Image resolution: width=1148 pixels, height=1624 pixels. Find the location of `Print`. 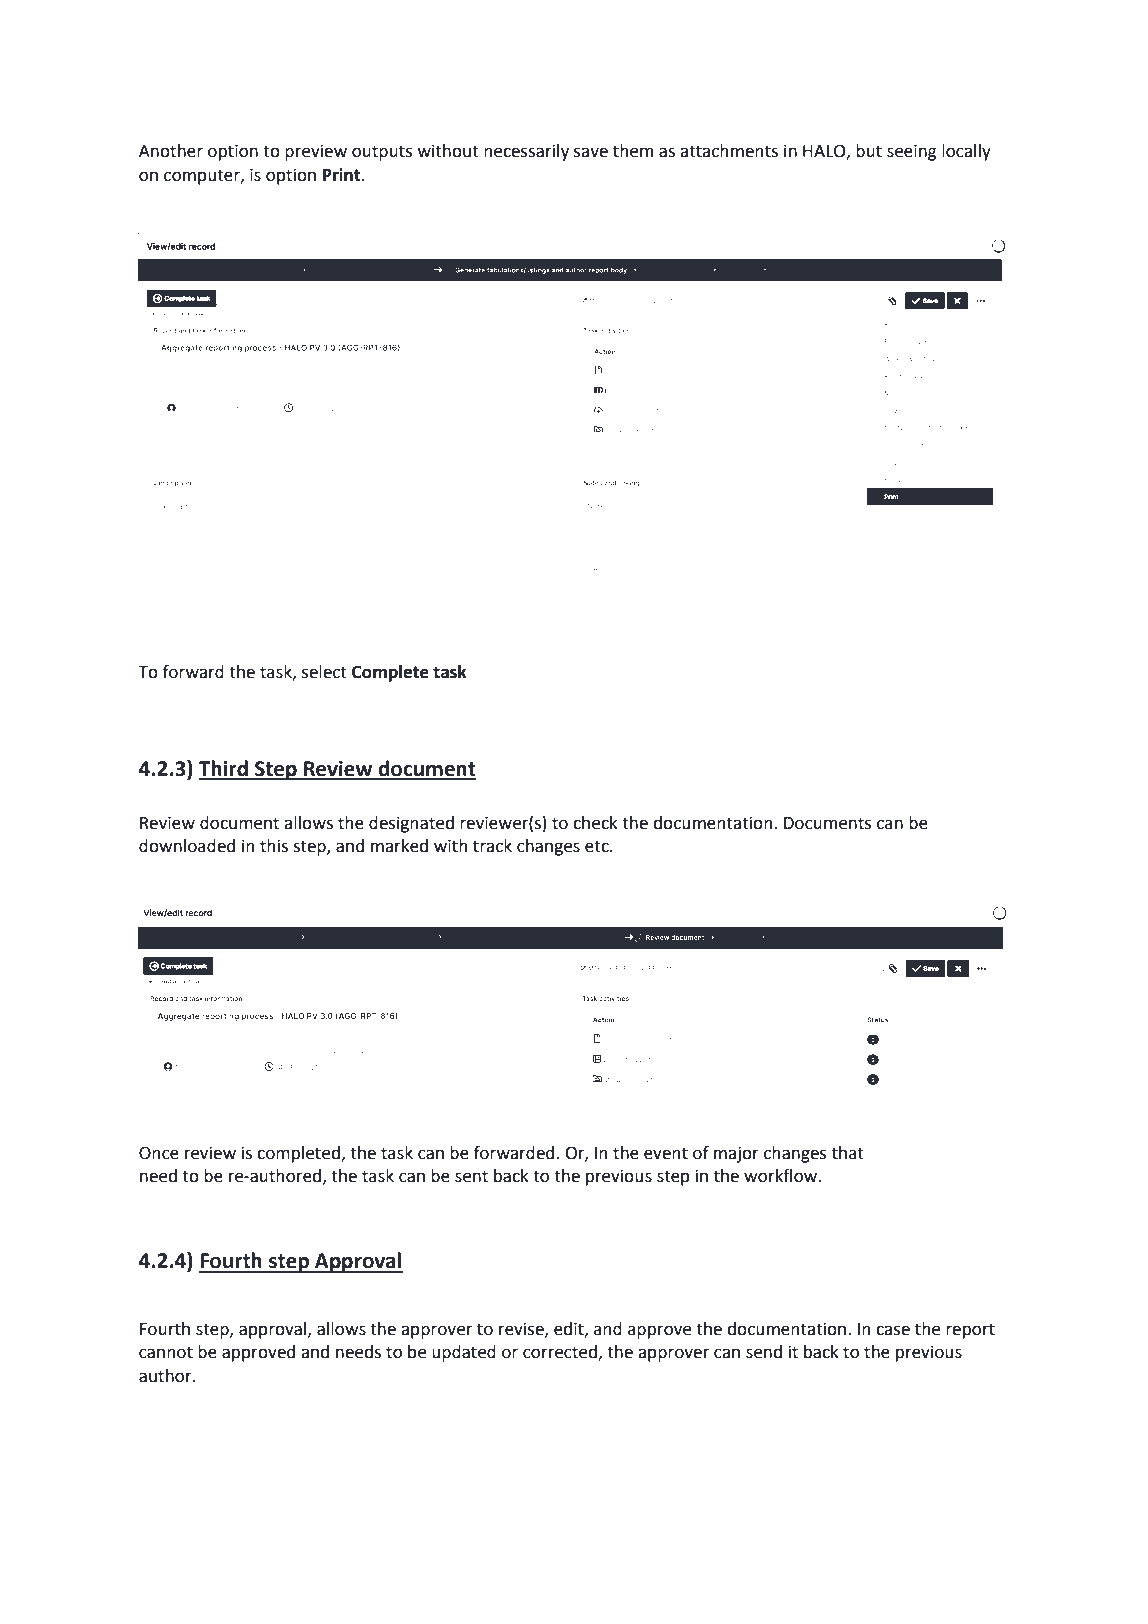

Print is located at coordinates (343, 175).
